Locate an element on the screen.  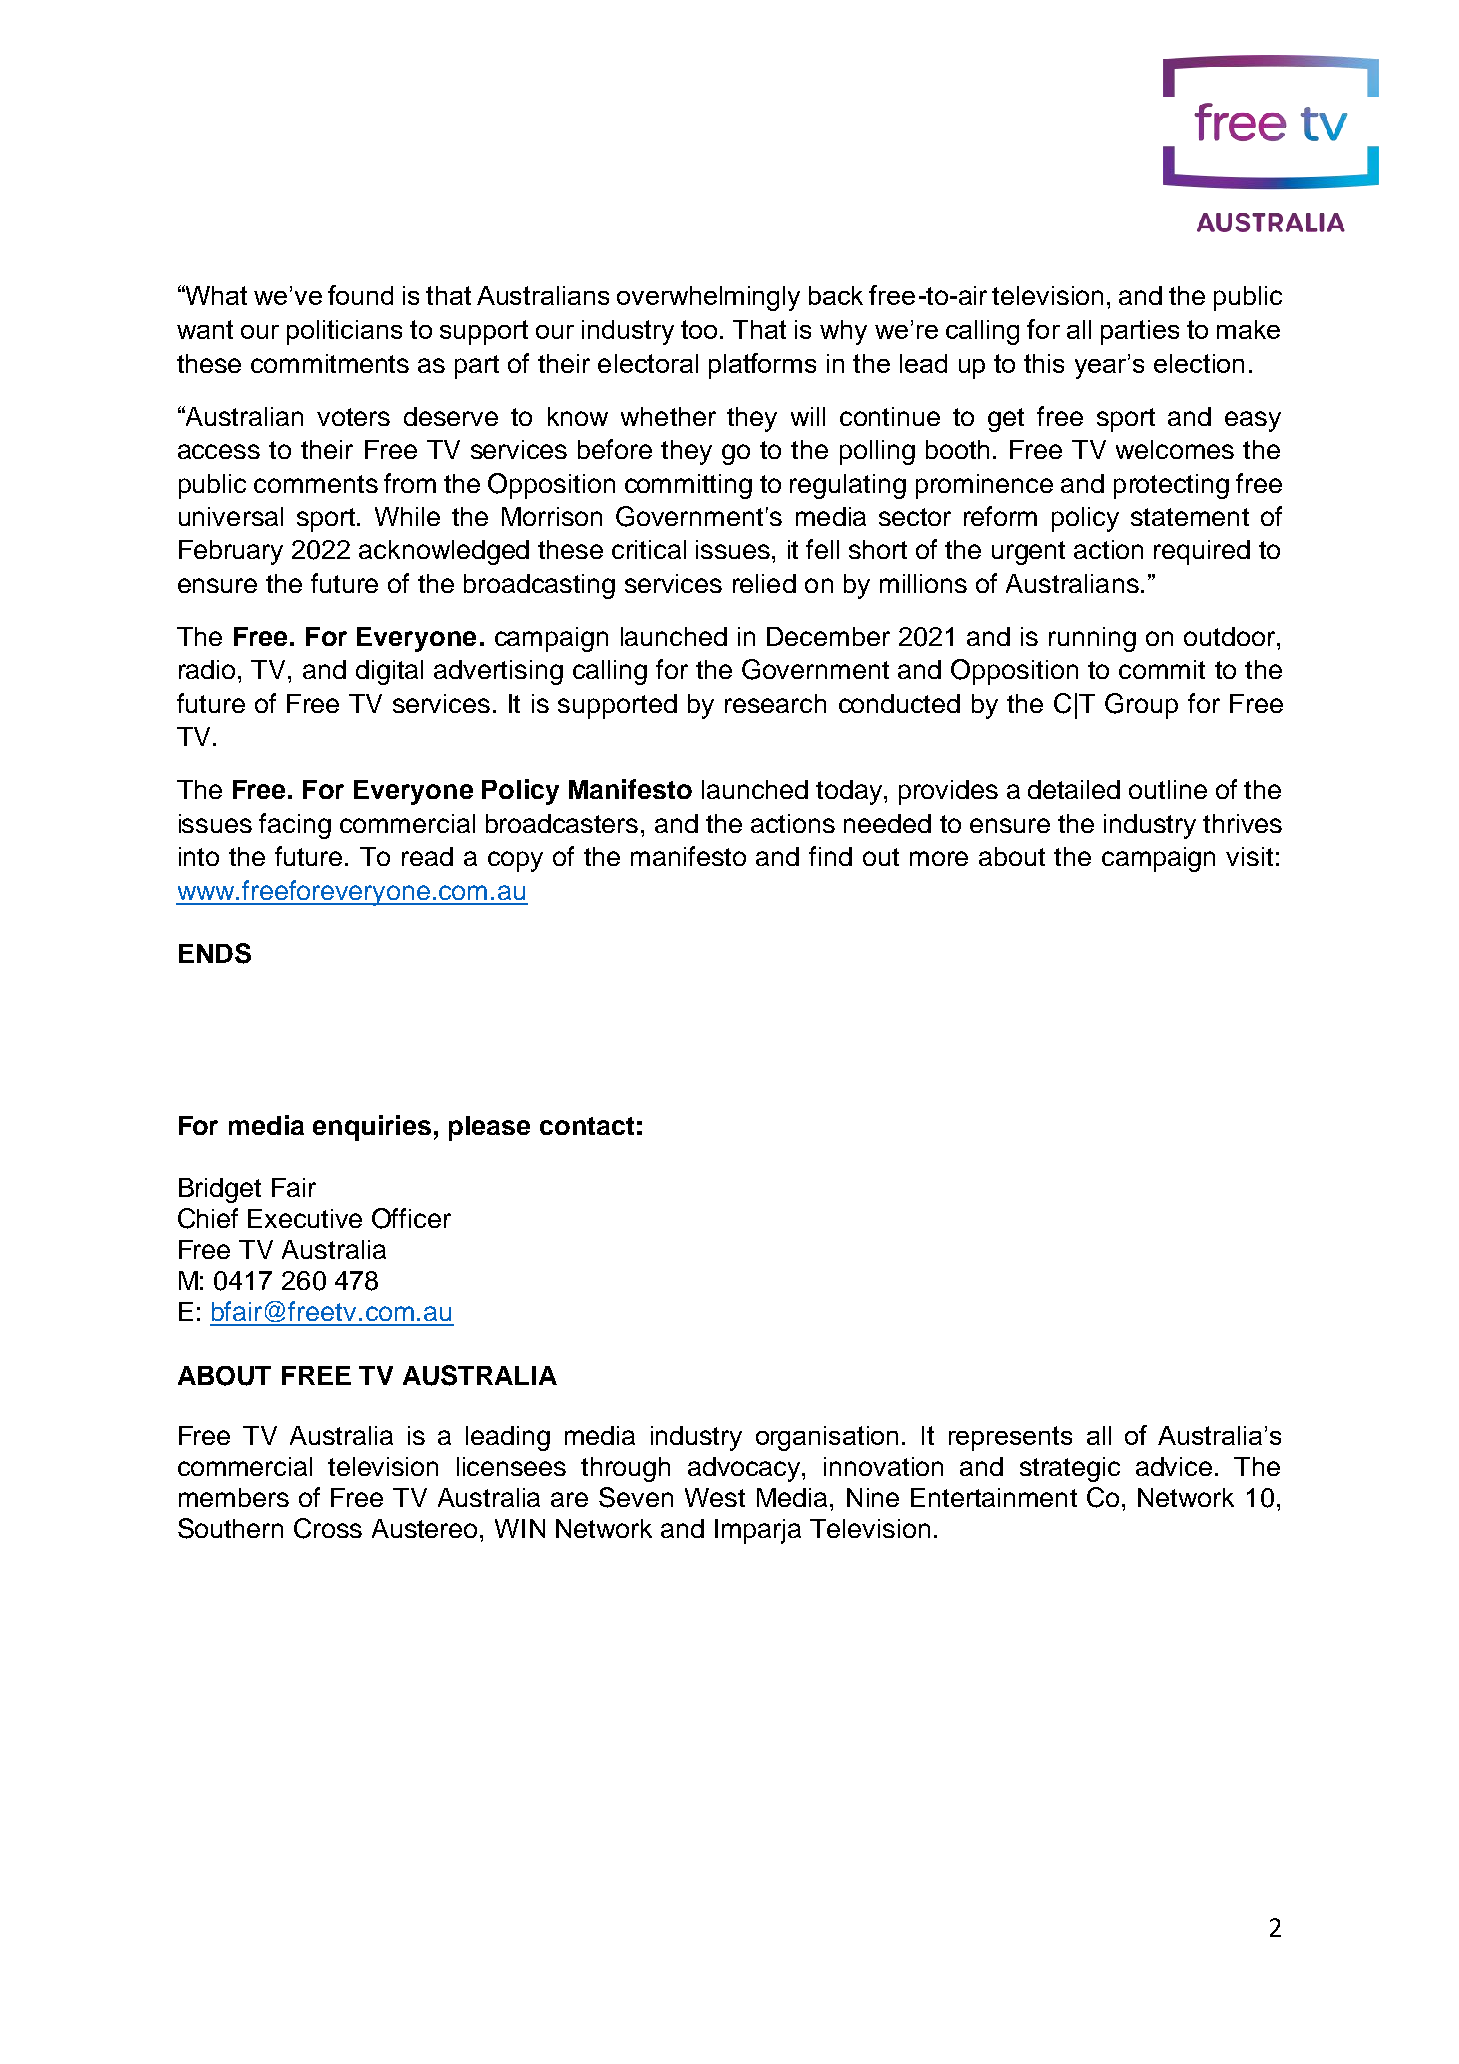
today is located at coordinates (850, 792).
